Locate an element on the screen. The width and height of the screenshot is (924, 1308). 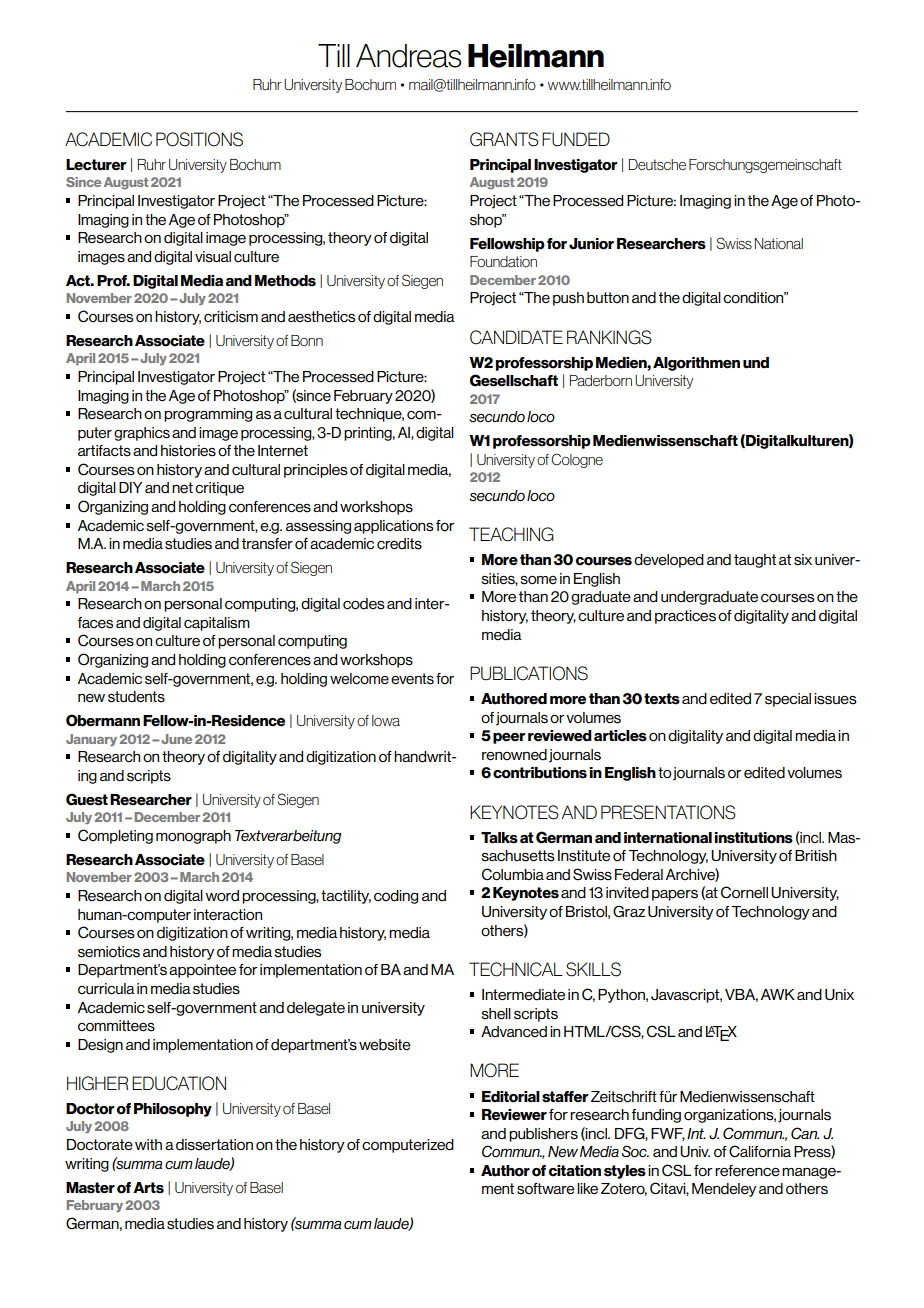
Andreas is located at coordinates (409, 56).
